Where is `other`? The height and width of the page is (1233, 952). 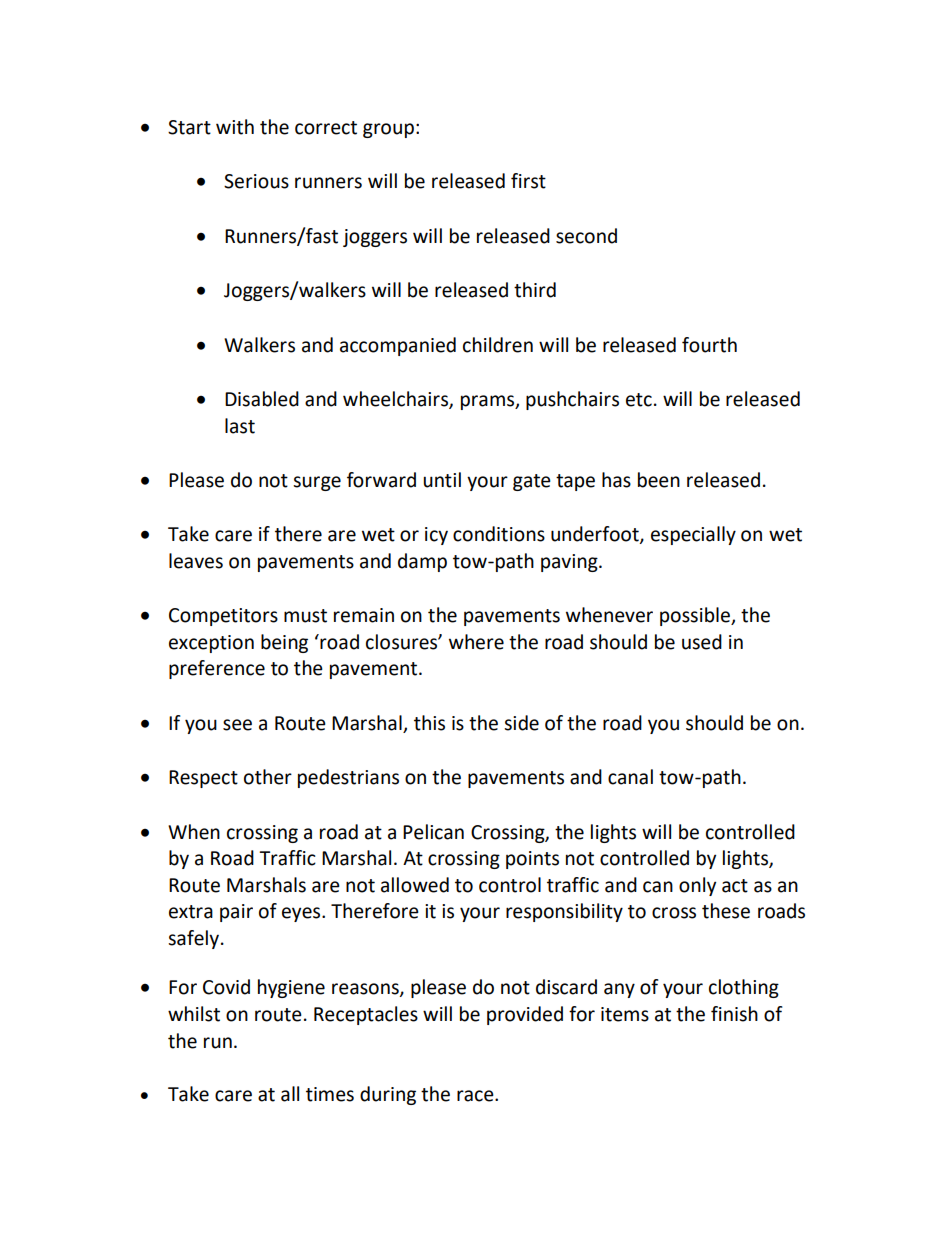 other is located at coordinates (268, 777).
